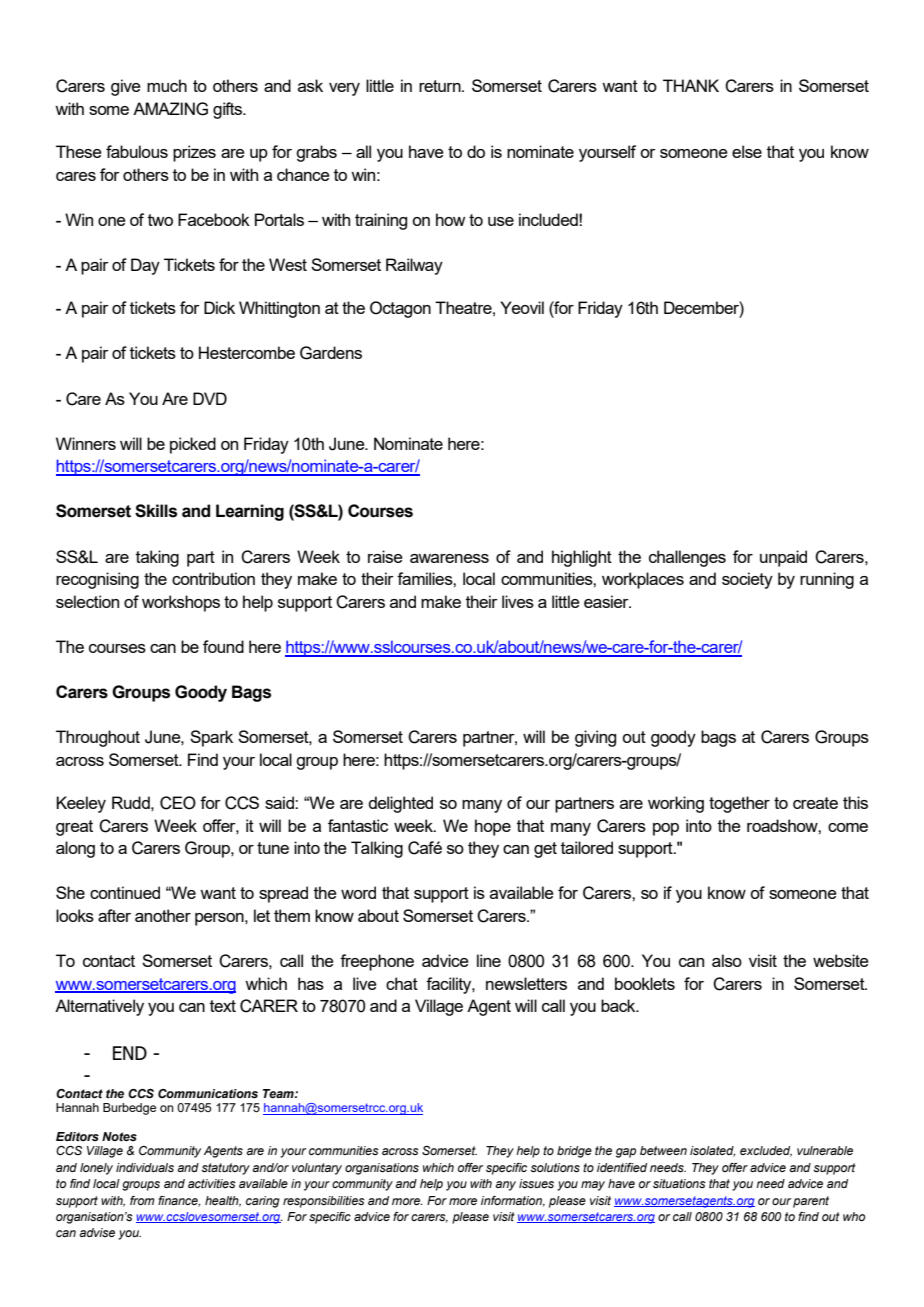 The image size is (924, 1307). I want to click on AMAZING, so click(170, 109).
